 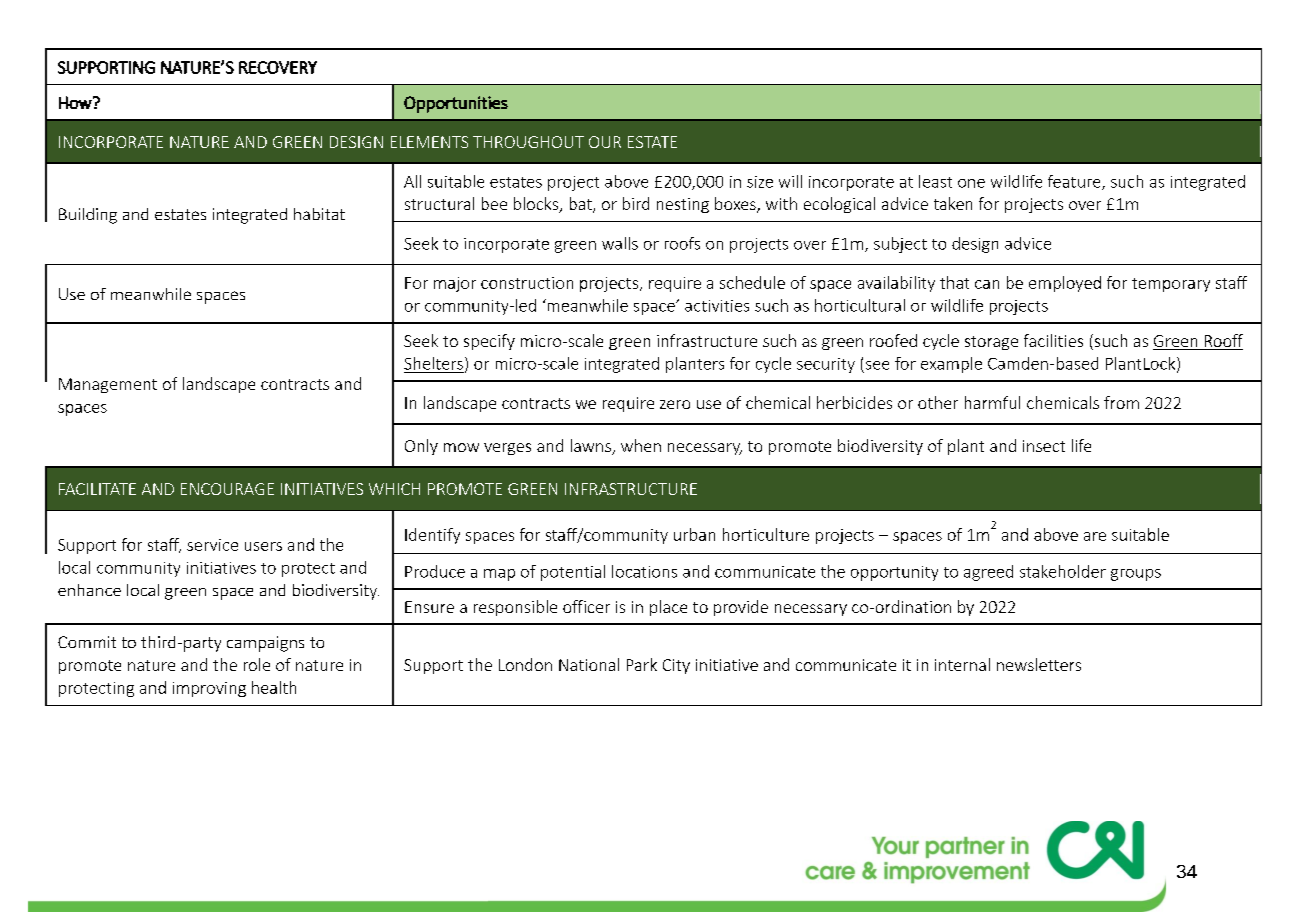 I want to click on Management, so click(x=108, y=385).
